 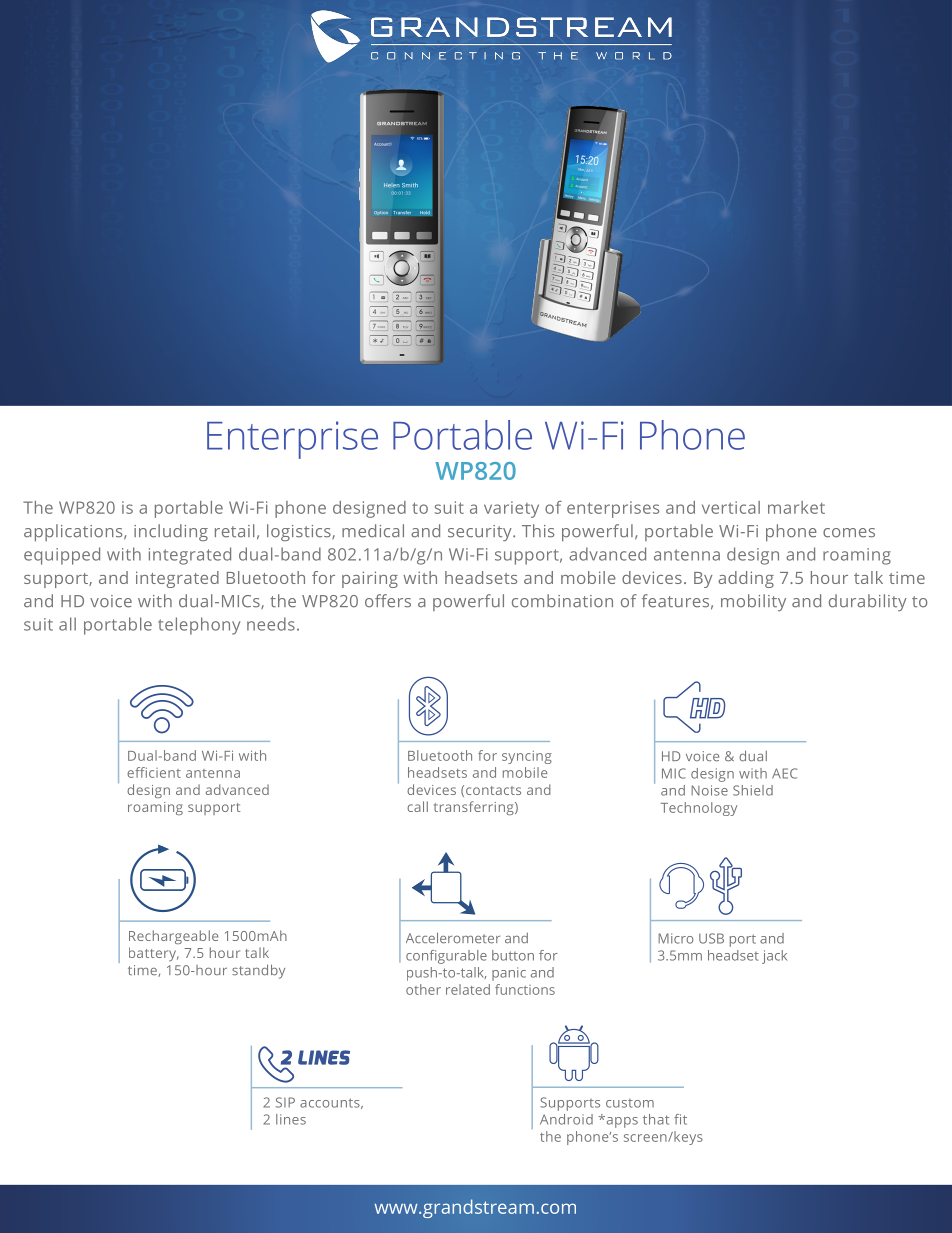 What do you see at coordinates (388, 601) in the page?
I see `offers` at bounding box center [388, 601].
